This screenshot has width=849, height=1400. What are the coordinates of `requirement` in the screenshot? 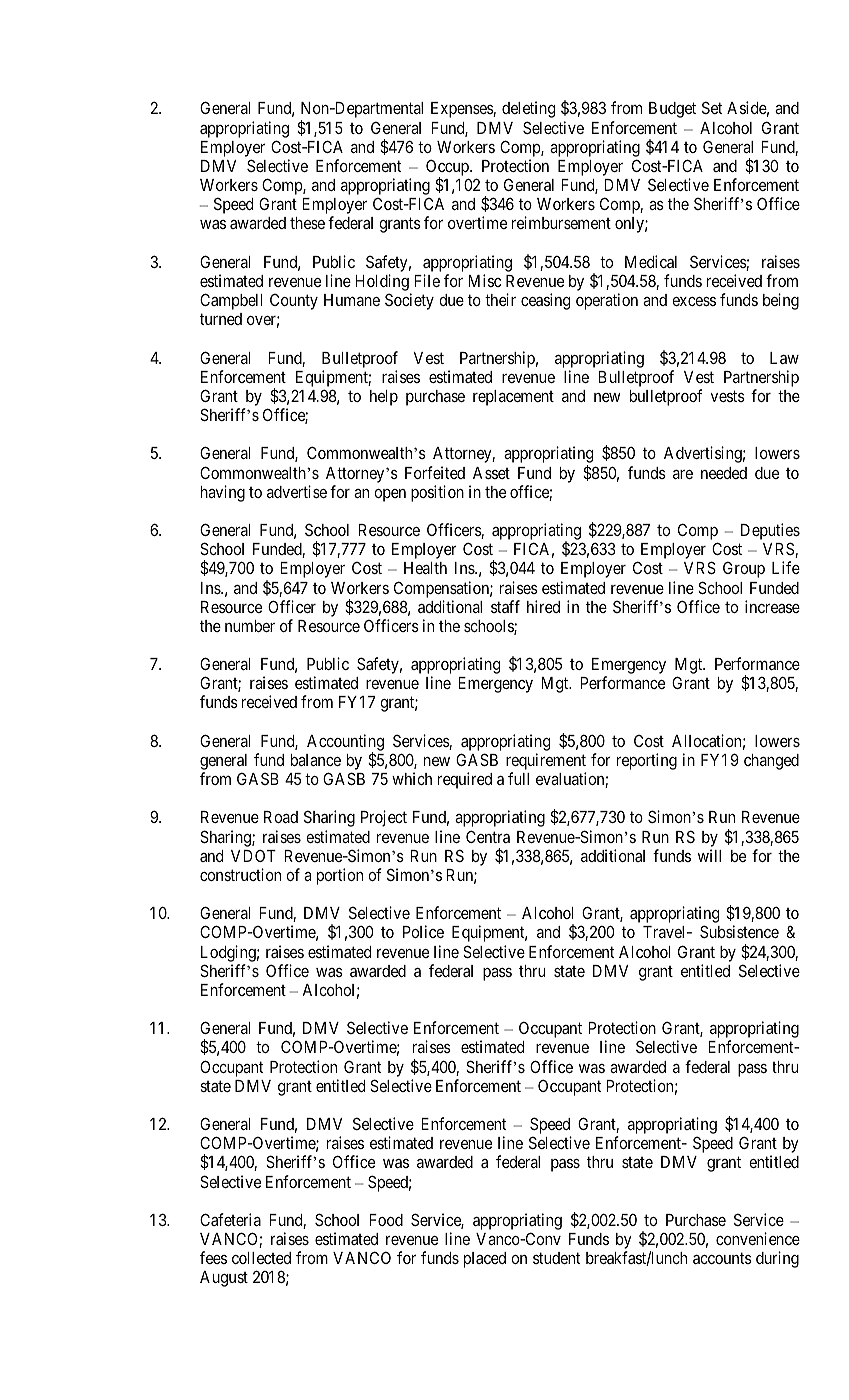 It's located at (546, 763).
